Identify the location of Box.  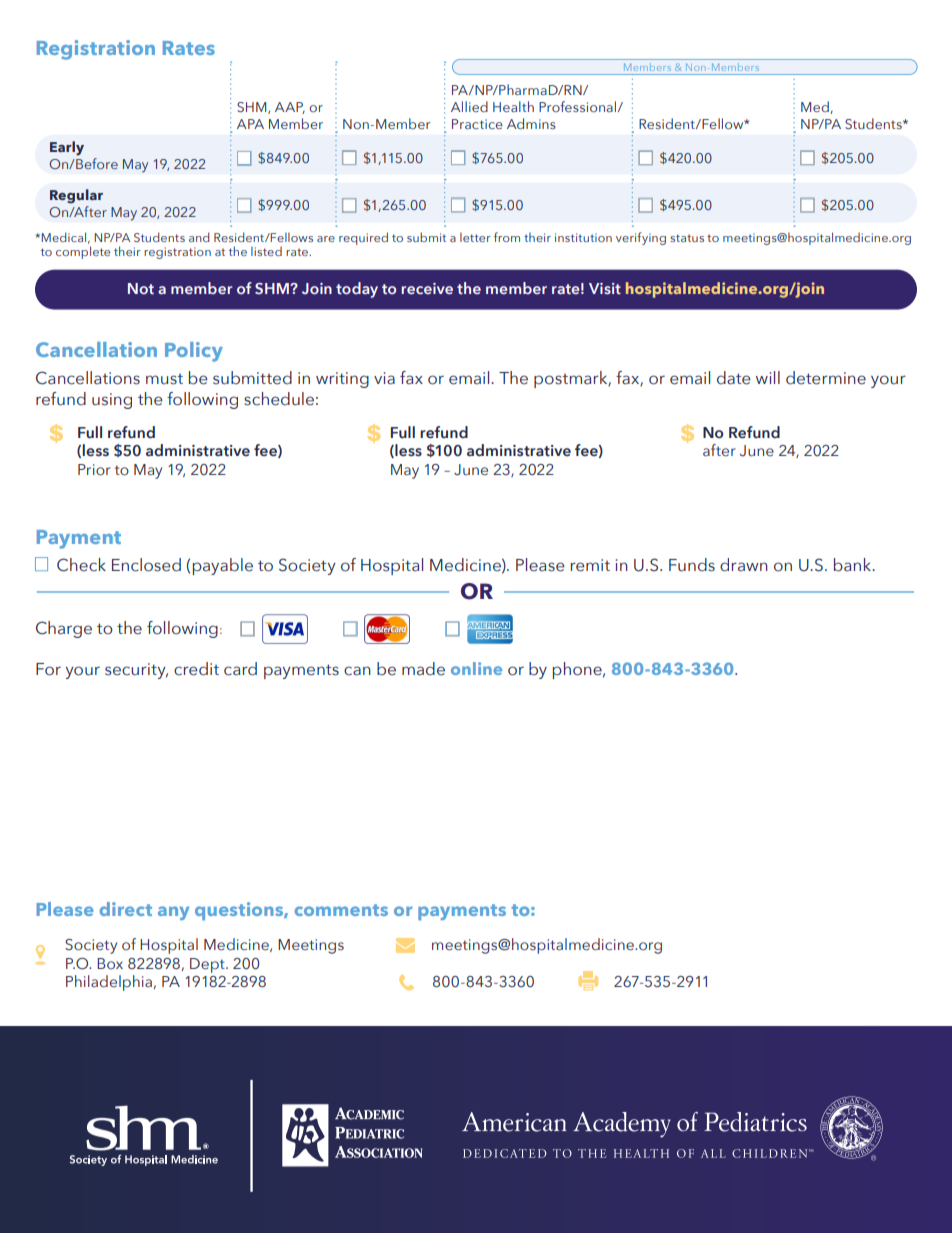
(110, 964).
